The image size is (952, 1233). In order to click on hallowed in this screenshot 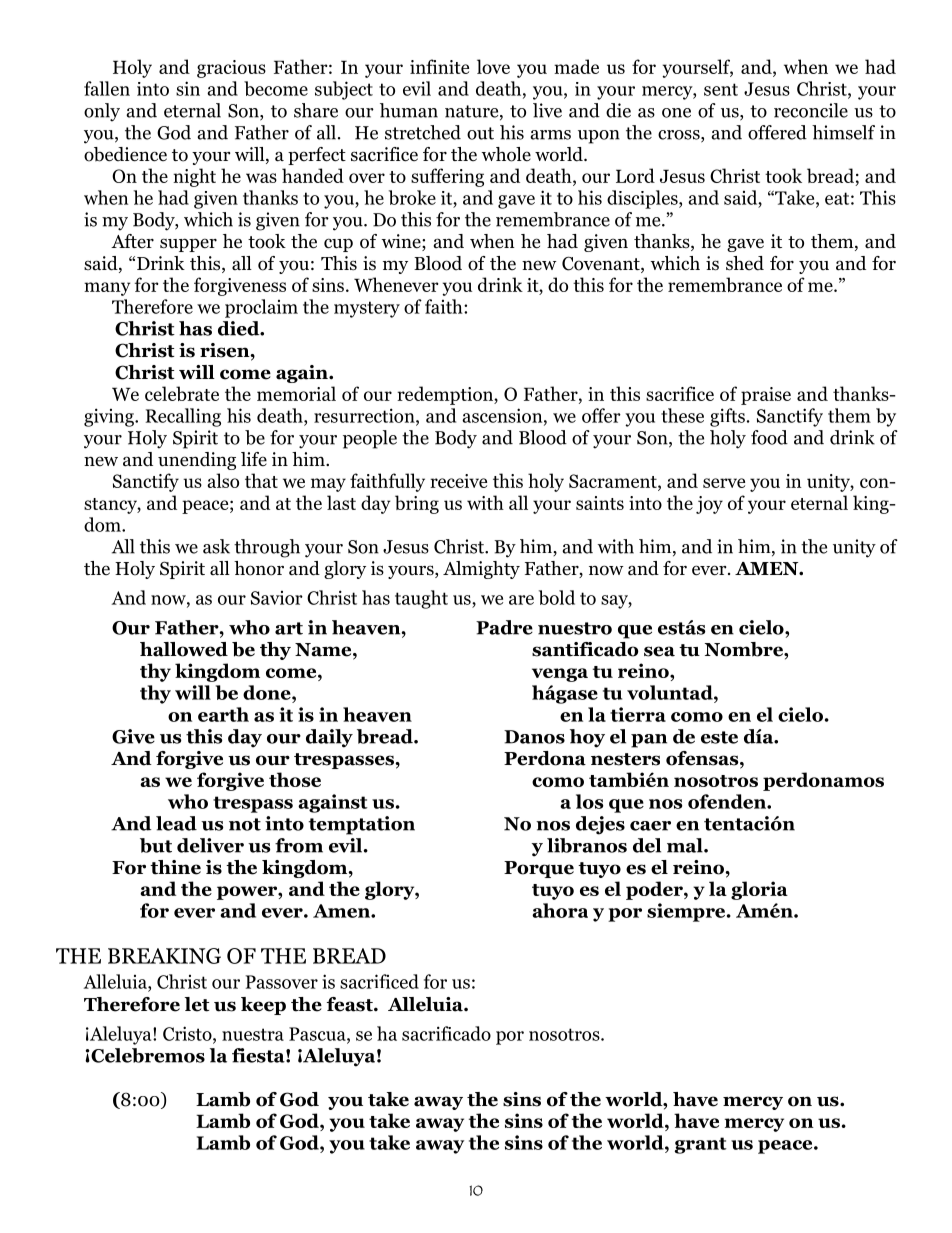, I will do `click(184, 649)`.
